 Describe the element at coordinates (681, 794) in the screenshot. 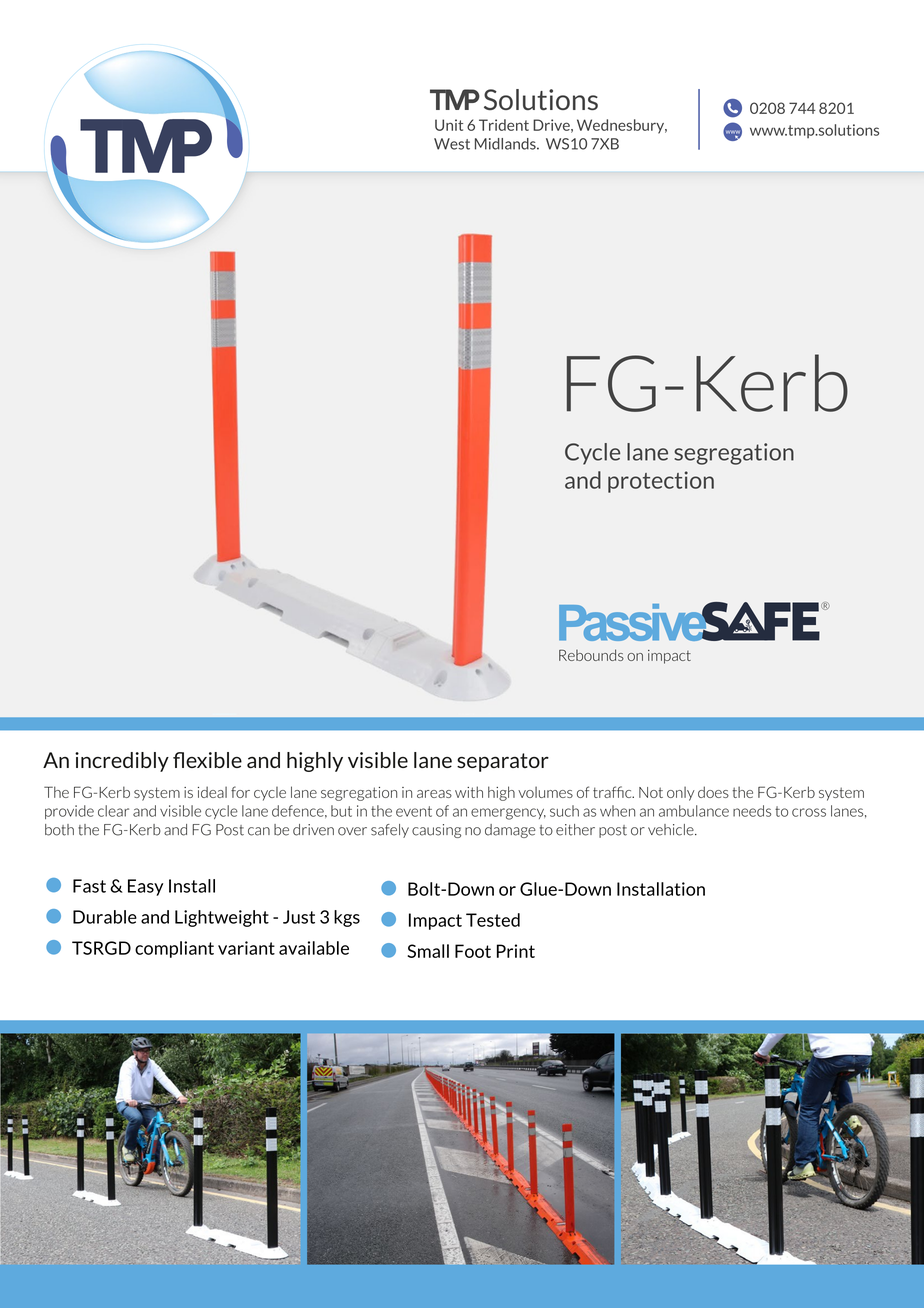

I see `only` at that location.
